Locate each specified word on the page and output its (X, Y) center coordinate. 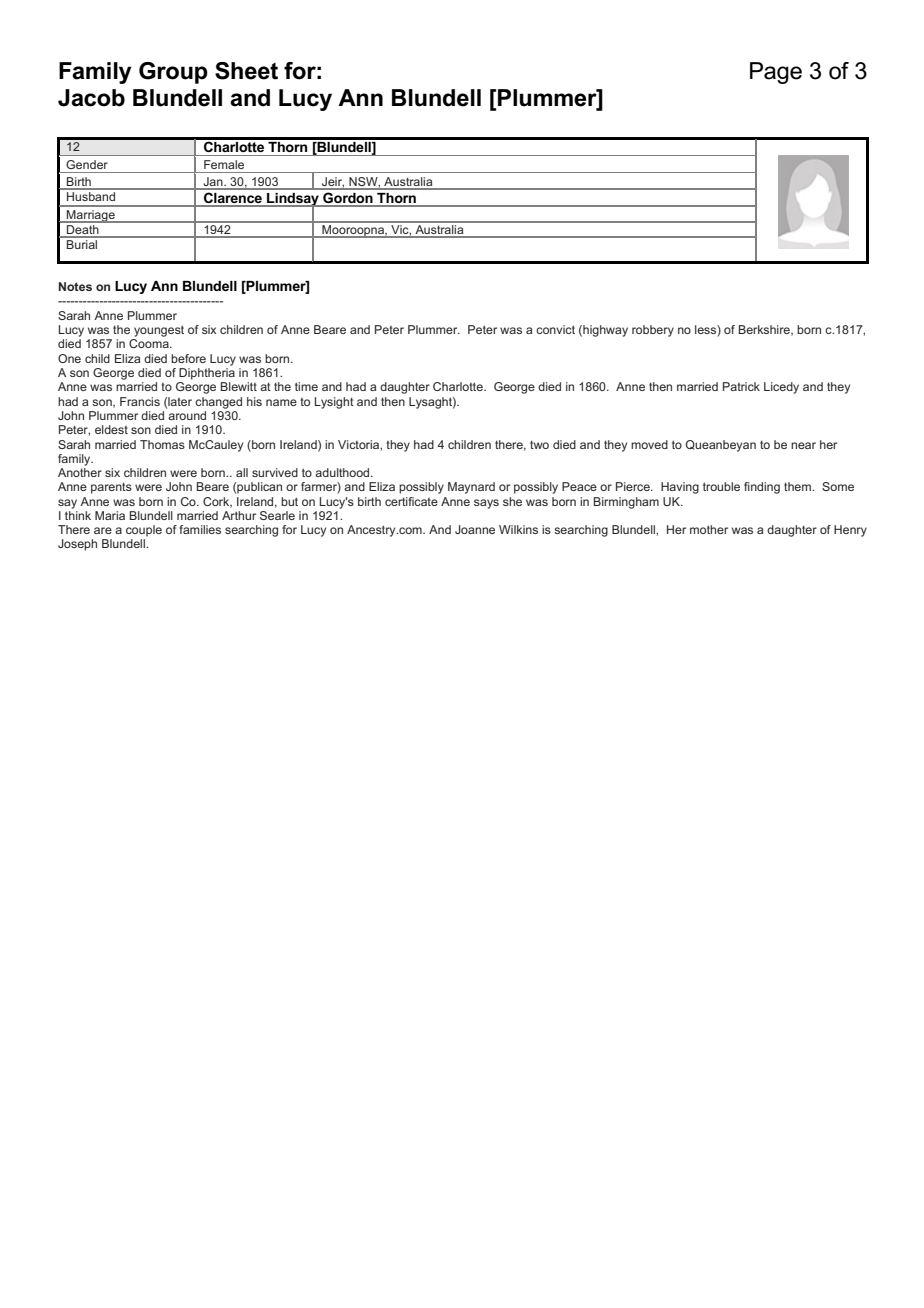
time (306, 386)
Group (173, 73)
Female (224, 164)
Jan (213, 183)
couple (144, 531)
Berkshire (765, 330)
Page (776, 73)
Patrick (741, 386)
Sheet (246, 71)
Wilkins (518, 529)
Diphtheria (207, 374)
